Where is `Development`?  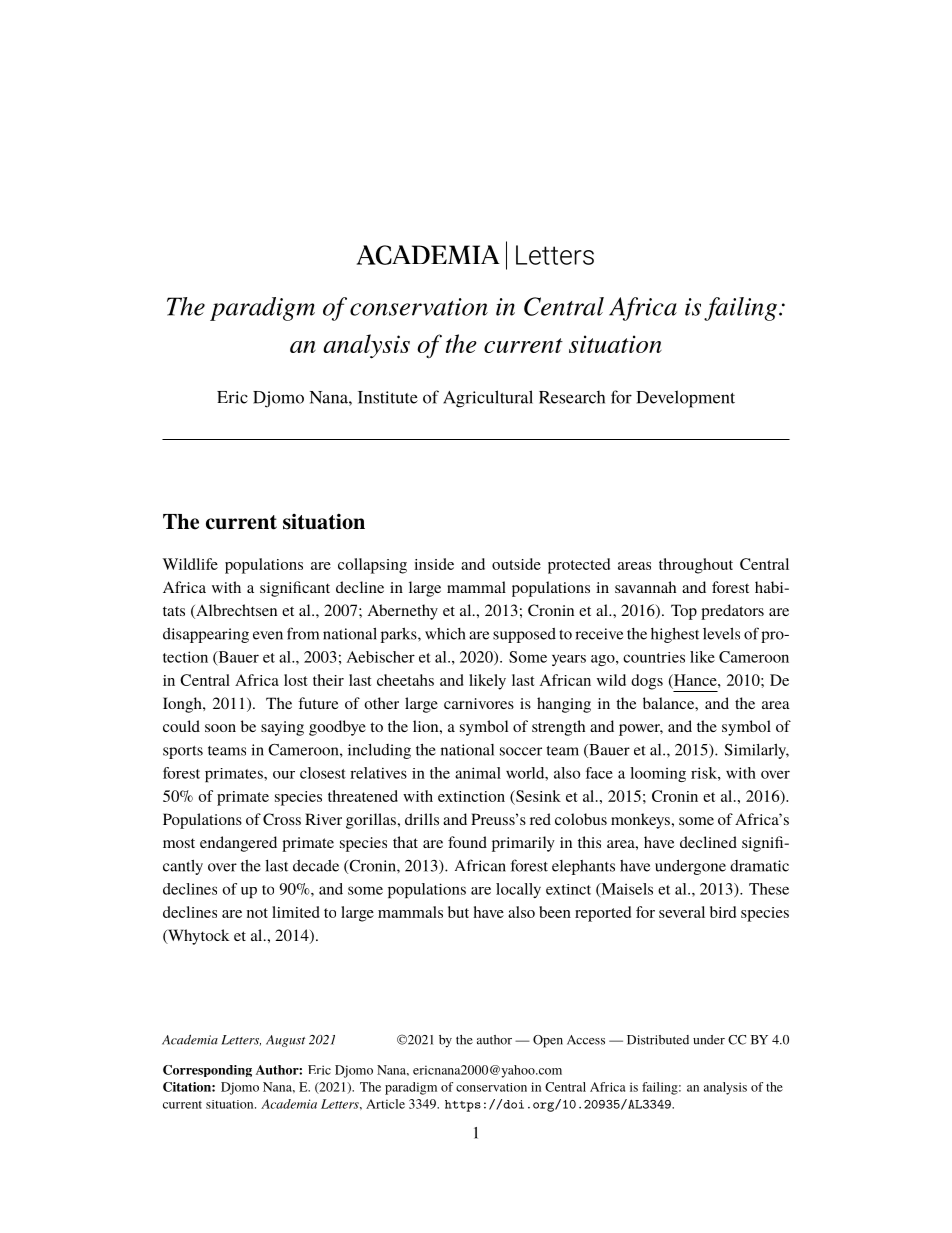
Development is located at coordinates (685, 399).
